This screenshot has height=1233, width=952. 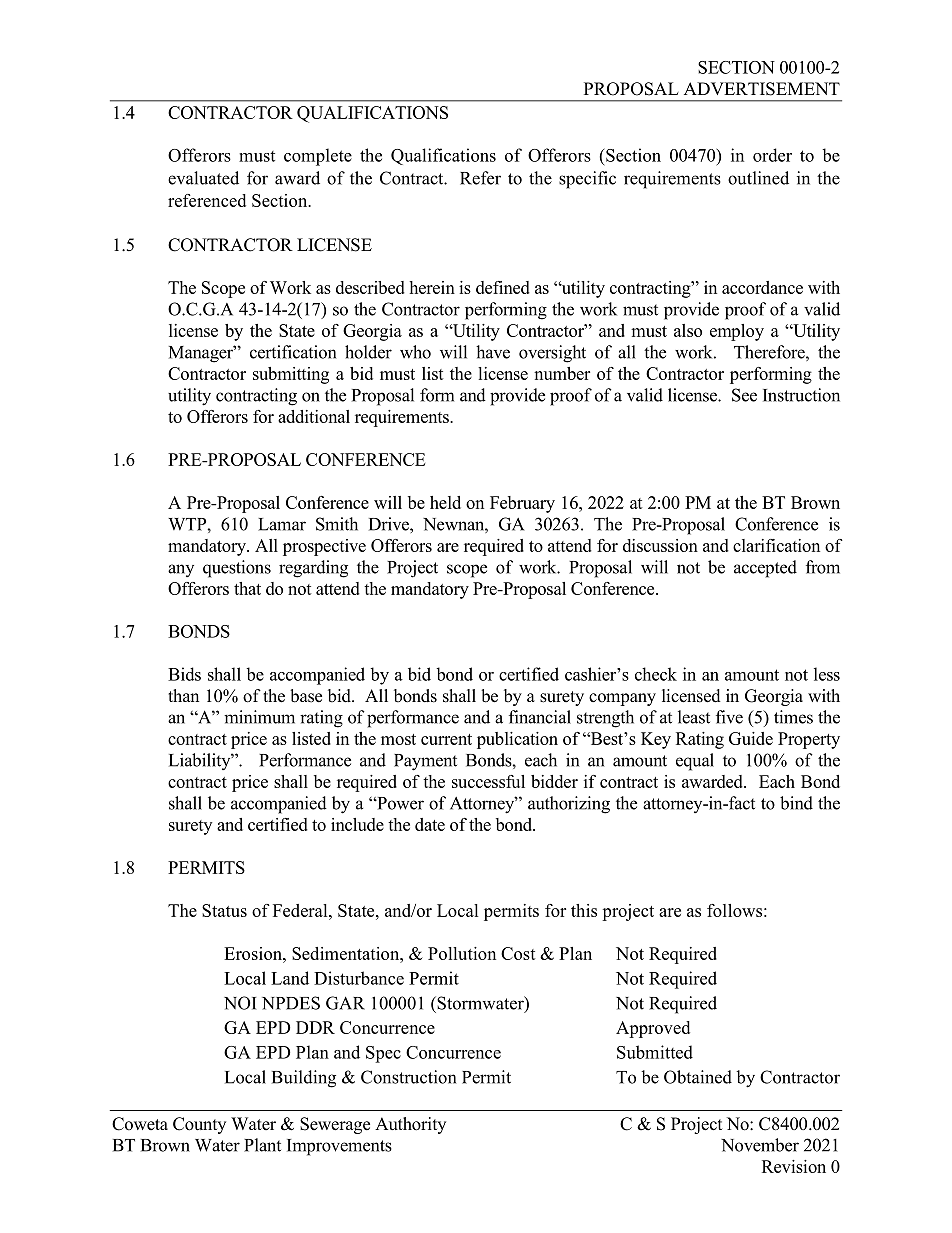 What do you see at coordinates (522, 504) in the screenshot?
I see `February` at bounding box center [522, 504].
